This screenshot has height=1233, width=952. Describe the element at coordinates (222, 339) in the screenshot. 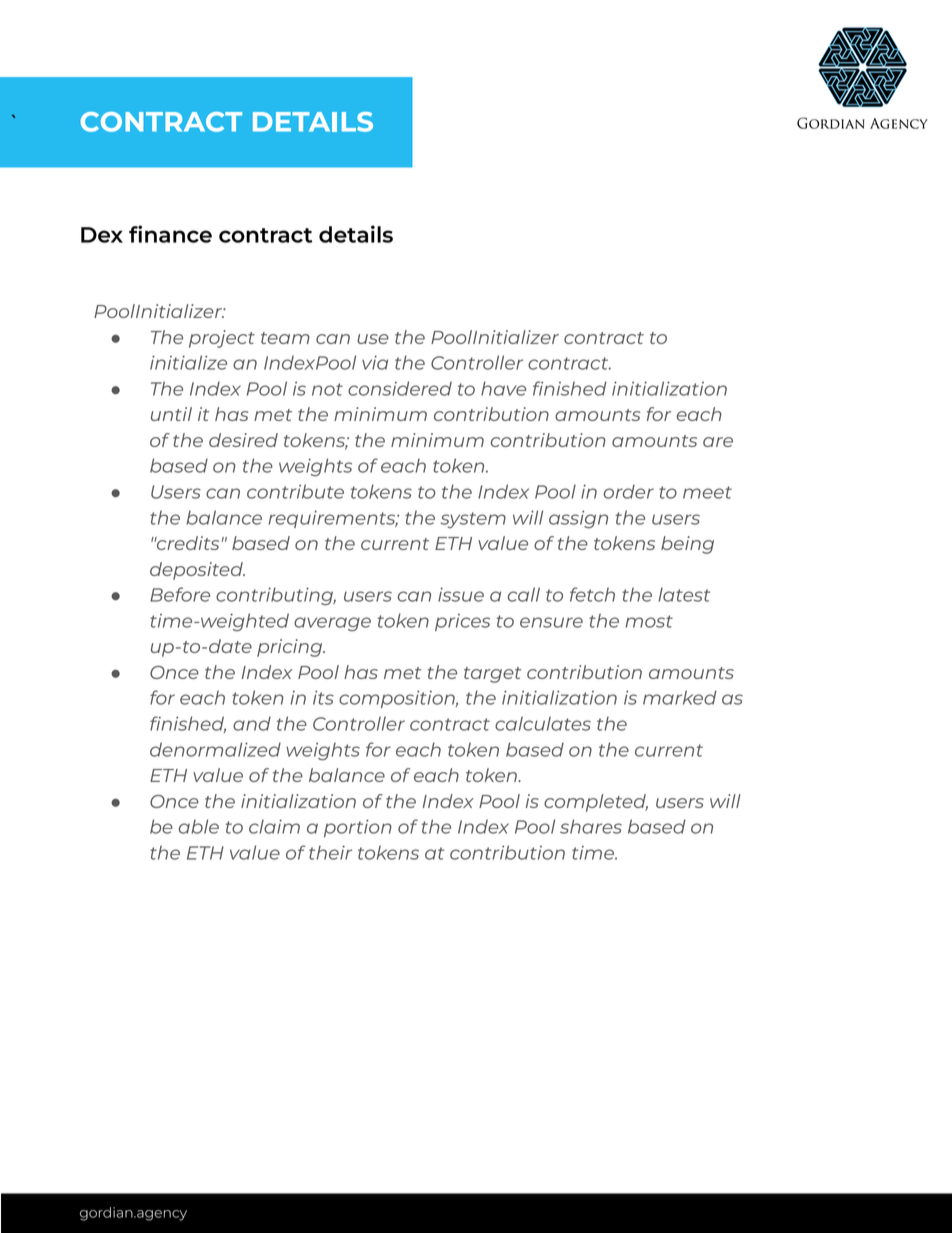

I see `project` at that location.
